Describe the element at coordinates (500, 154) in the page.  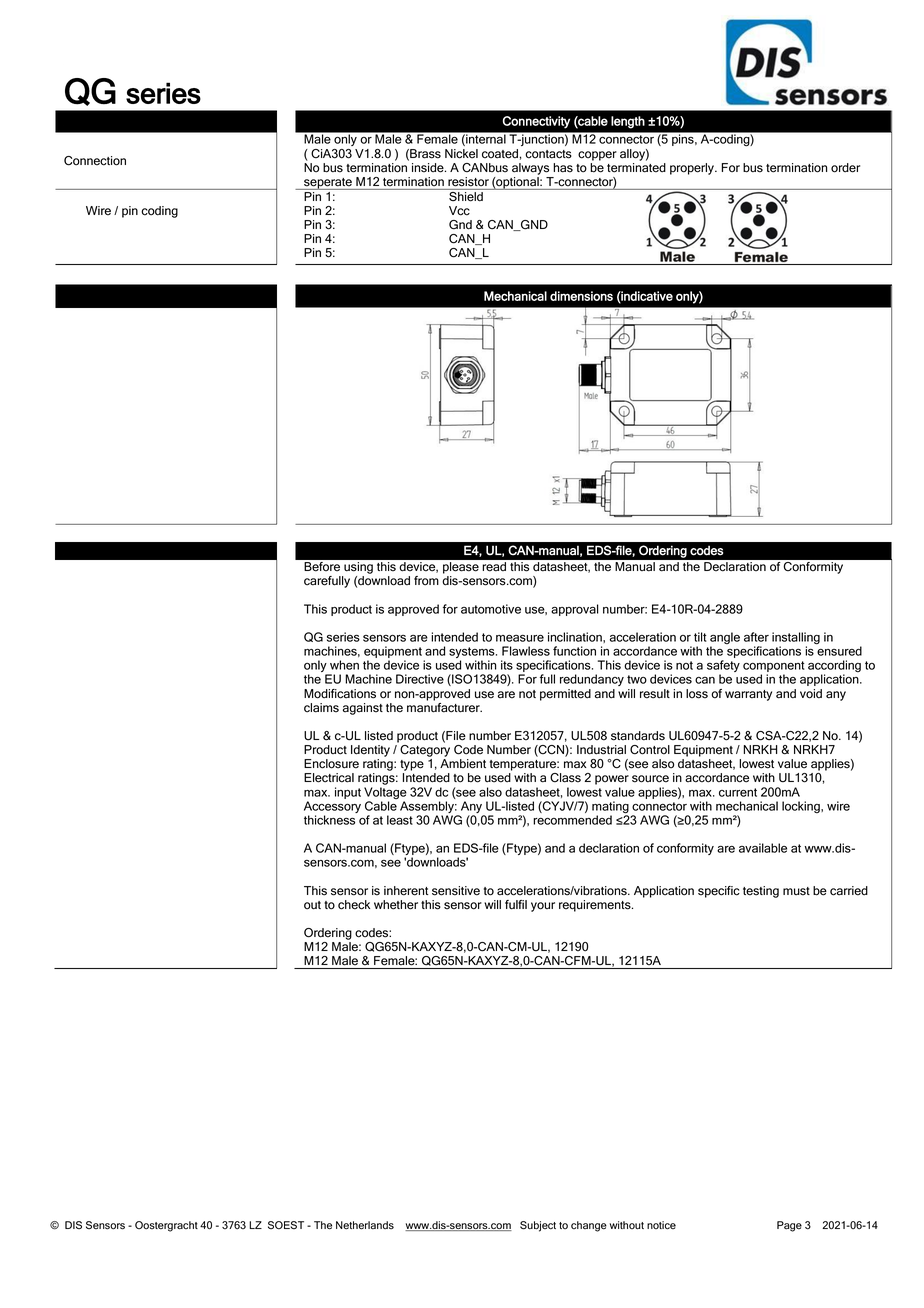
I see `coated` at that location.
